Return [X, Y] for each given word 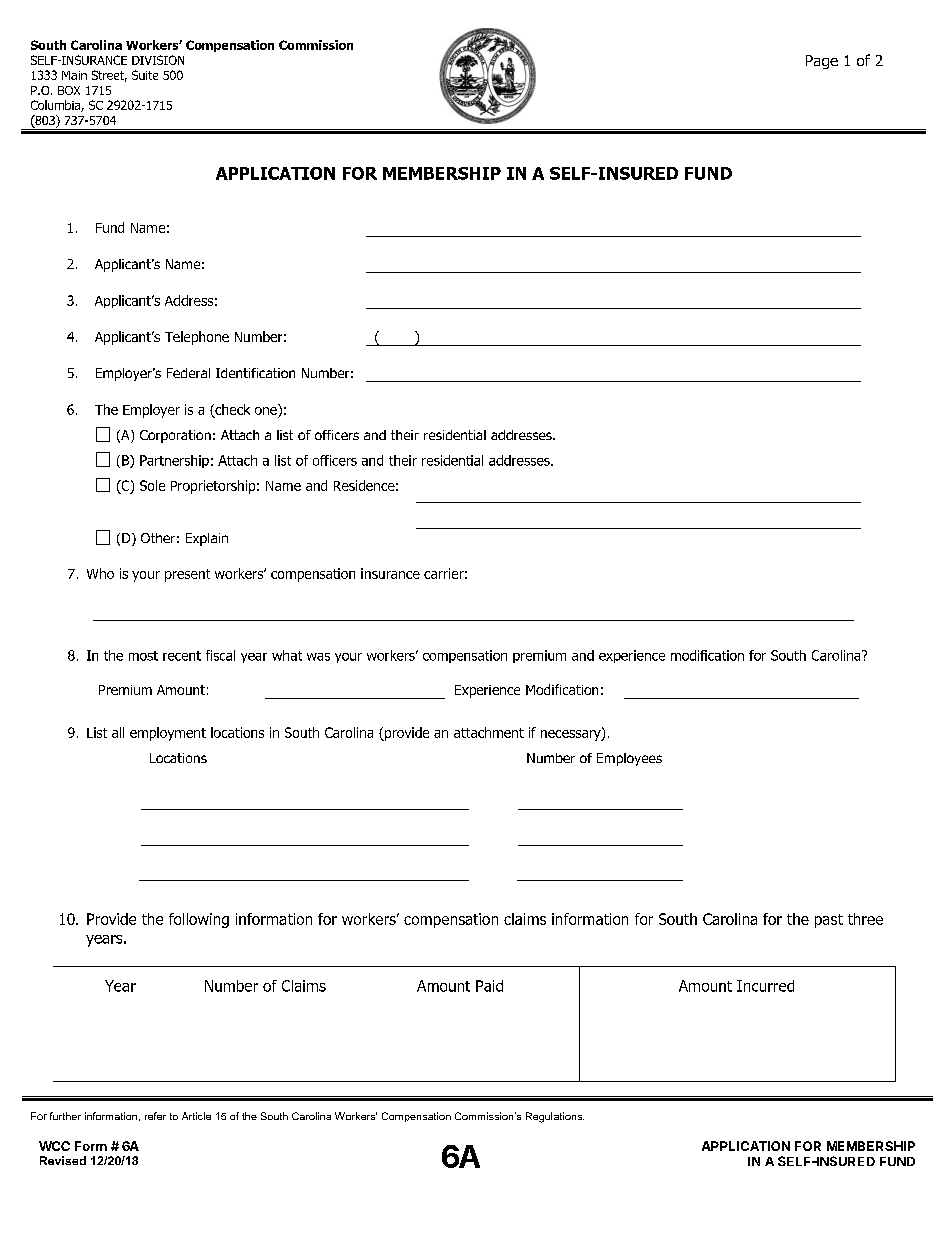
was [318, 657]
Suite [145, 75]
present [187, 575]
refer [155, 1116]
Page [822, 62]
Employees [629, 759]
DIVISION [158, 60]
